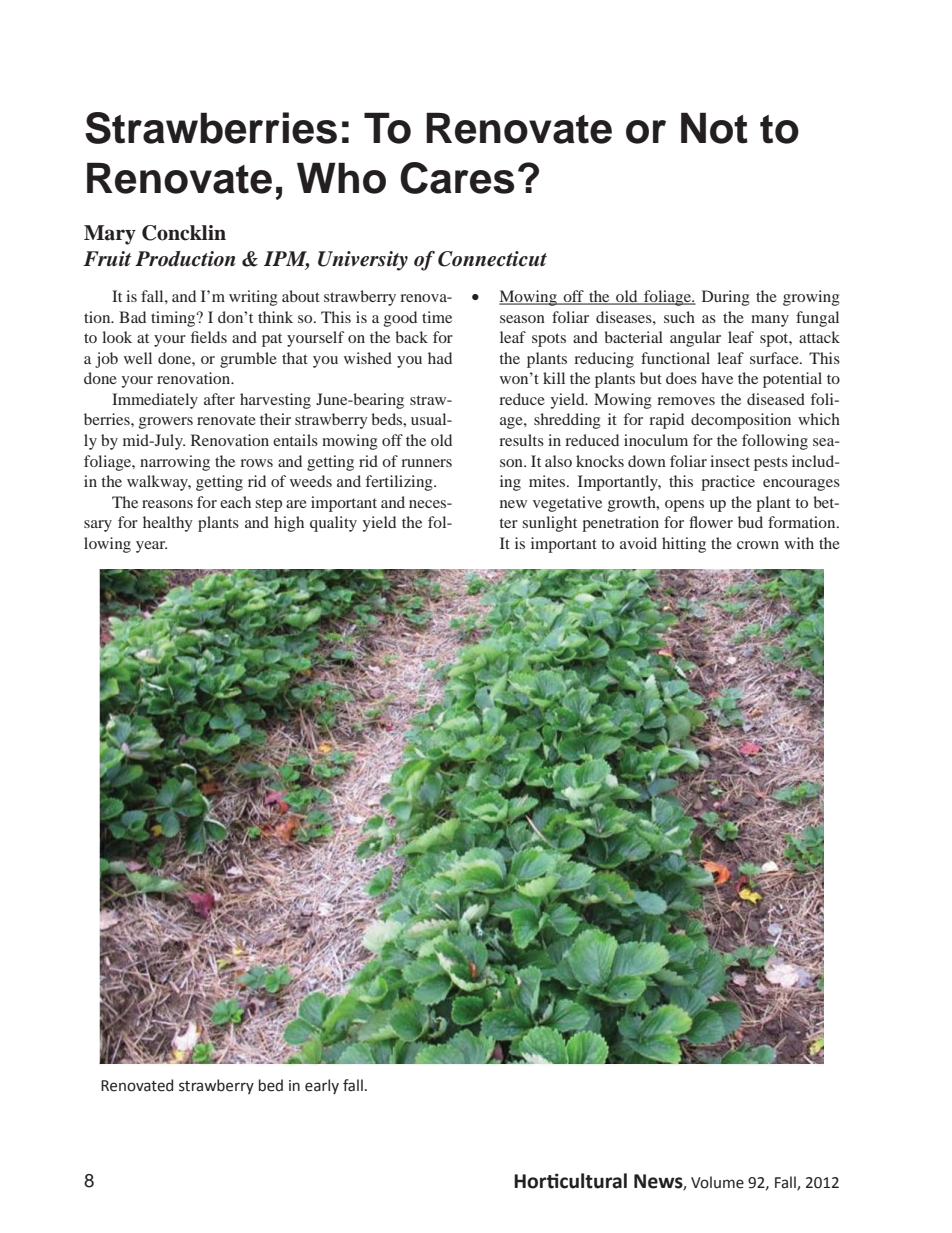  What do you see at coordinates (322, 1086) in the screenshot?
I see `early` at bounding box center [322, 1086].
